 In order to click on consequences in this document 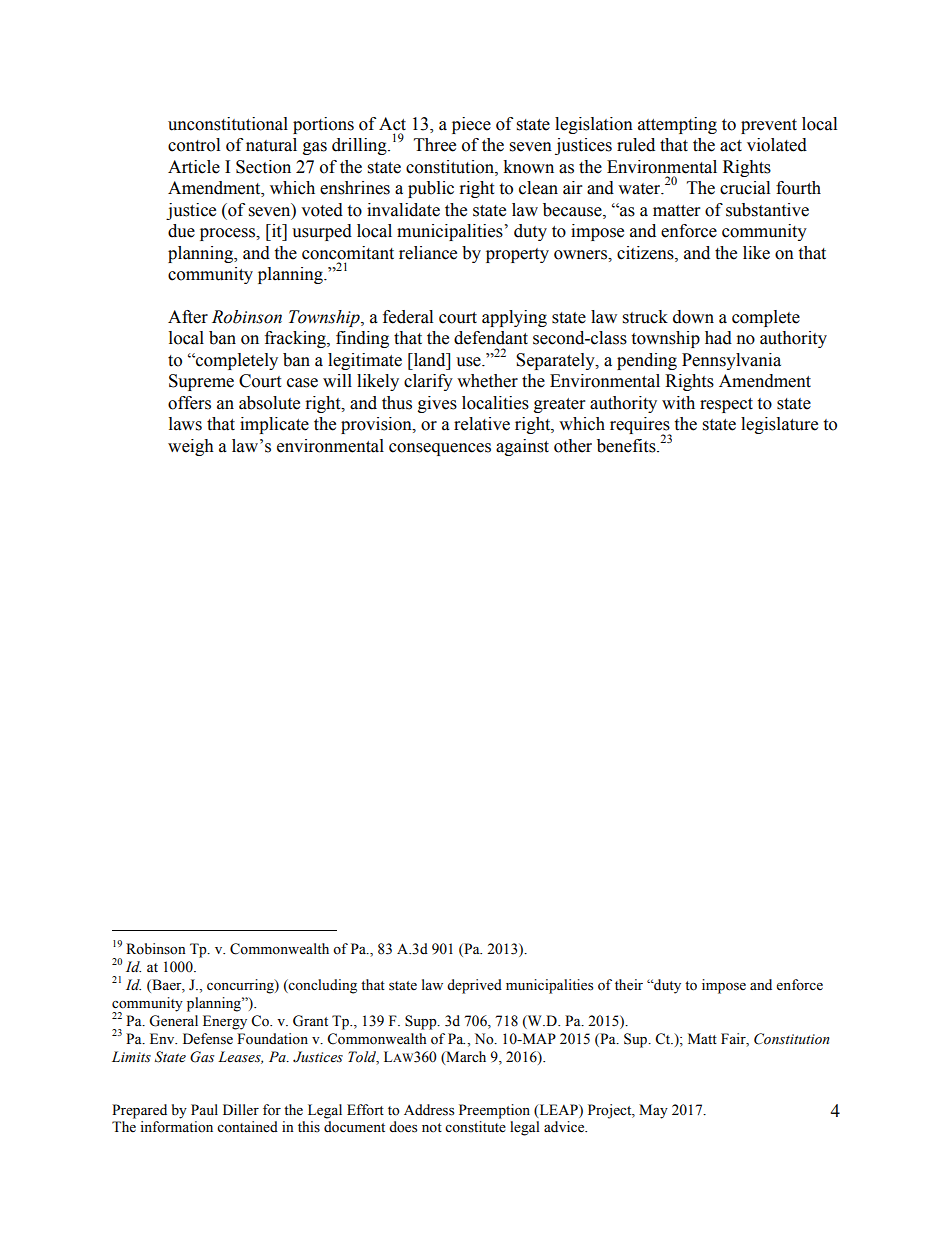, I will do `click(440, 449)`.
